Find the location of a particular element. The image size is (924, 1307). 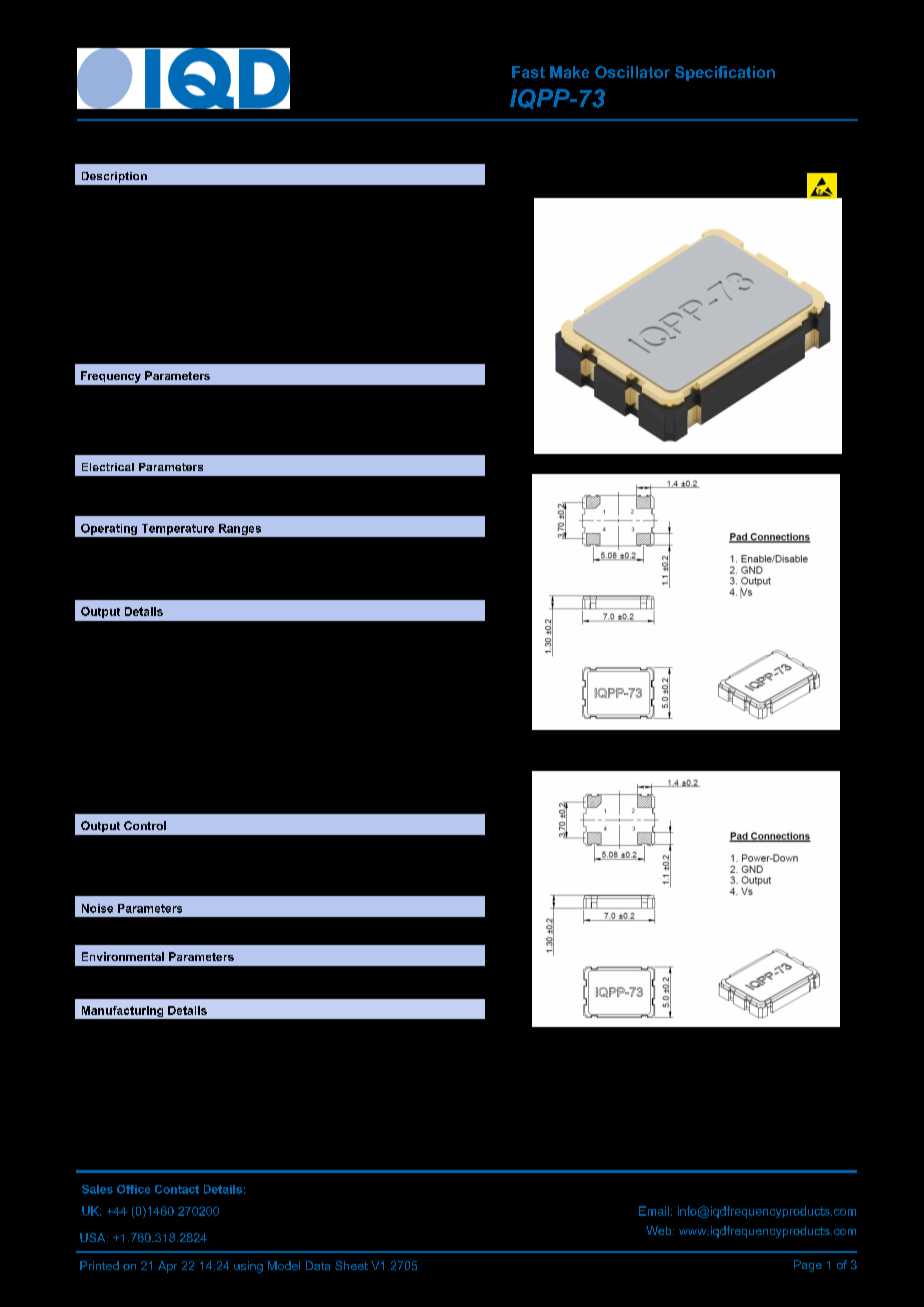

Contact is located at coordinates (177, 1189).
